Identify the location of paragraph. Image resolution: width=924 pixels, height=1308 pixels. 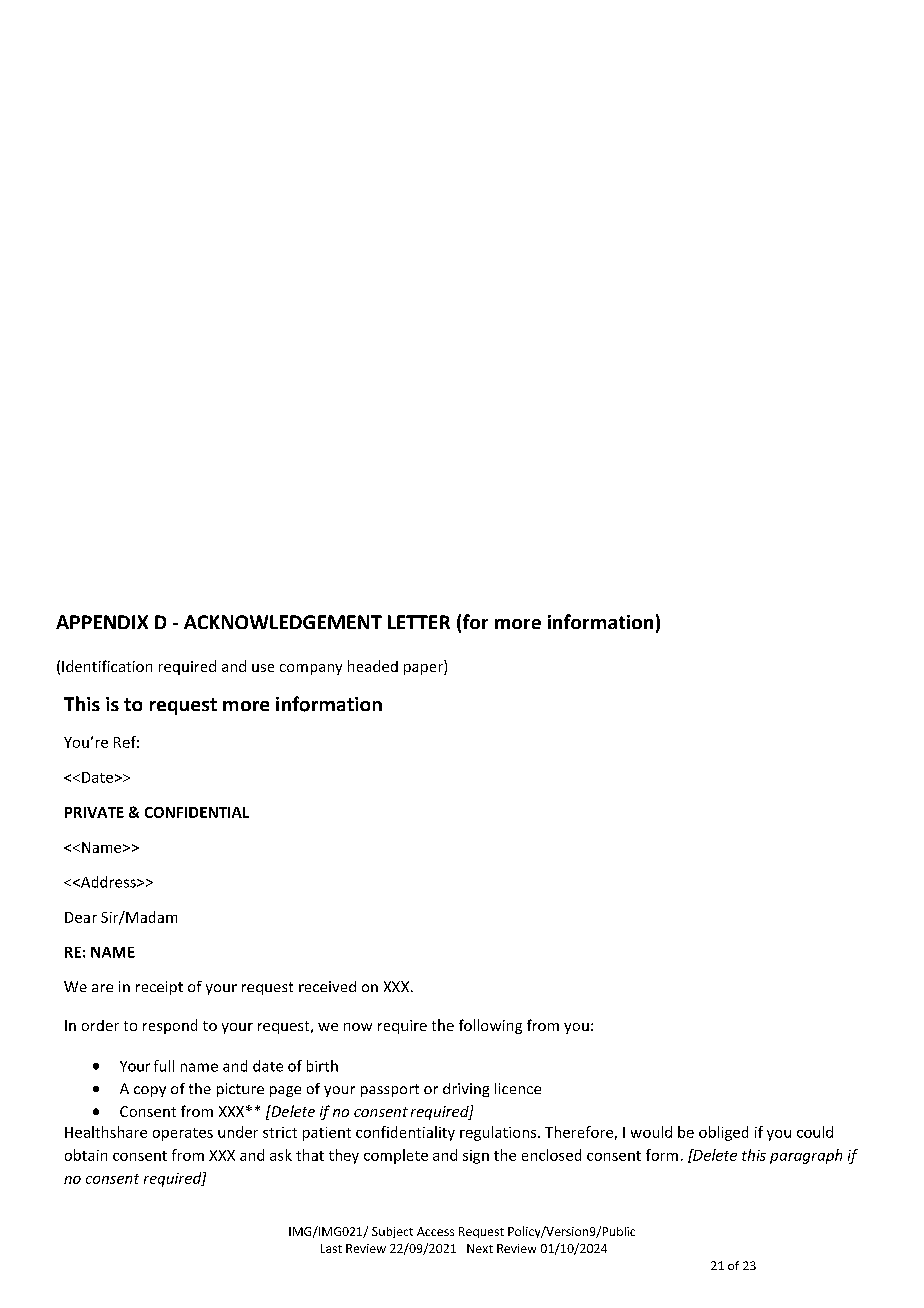
(806, 1156).
